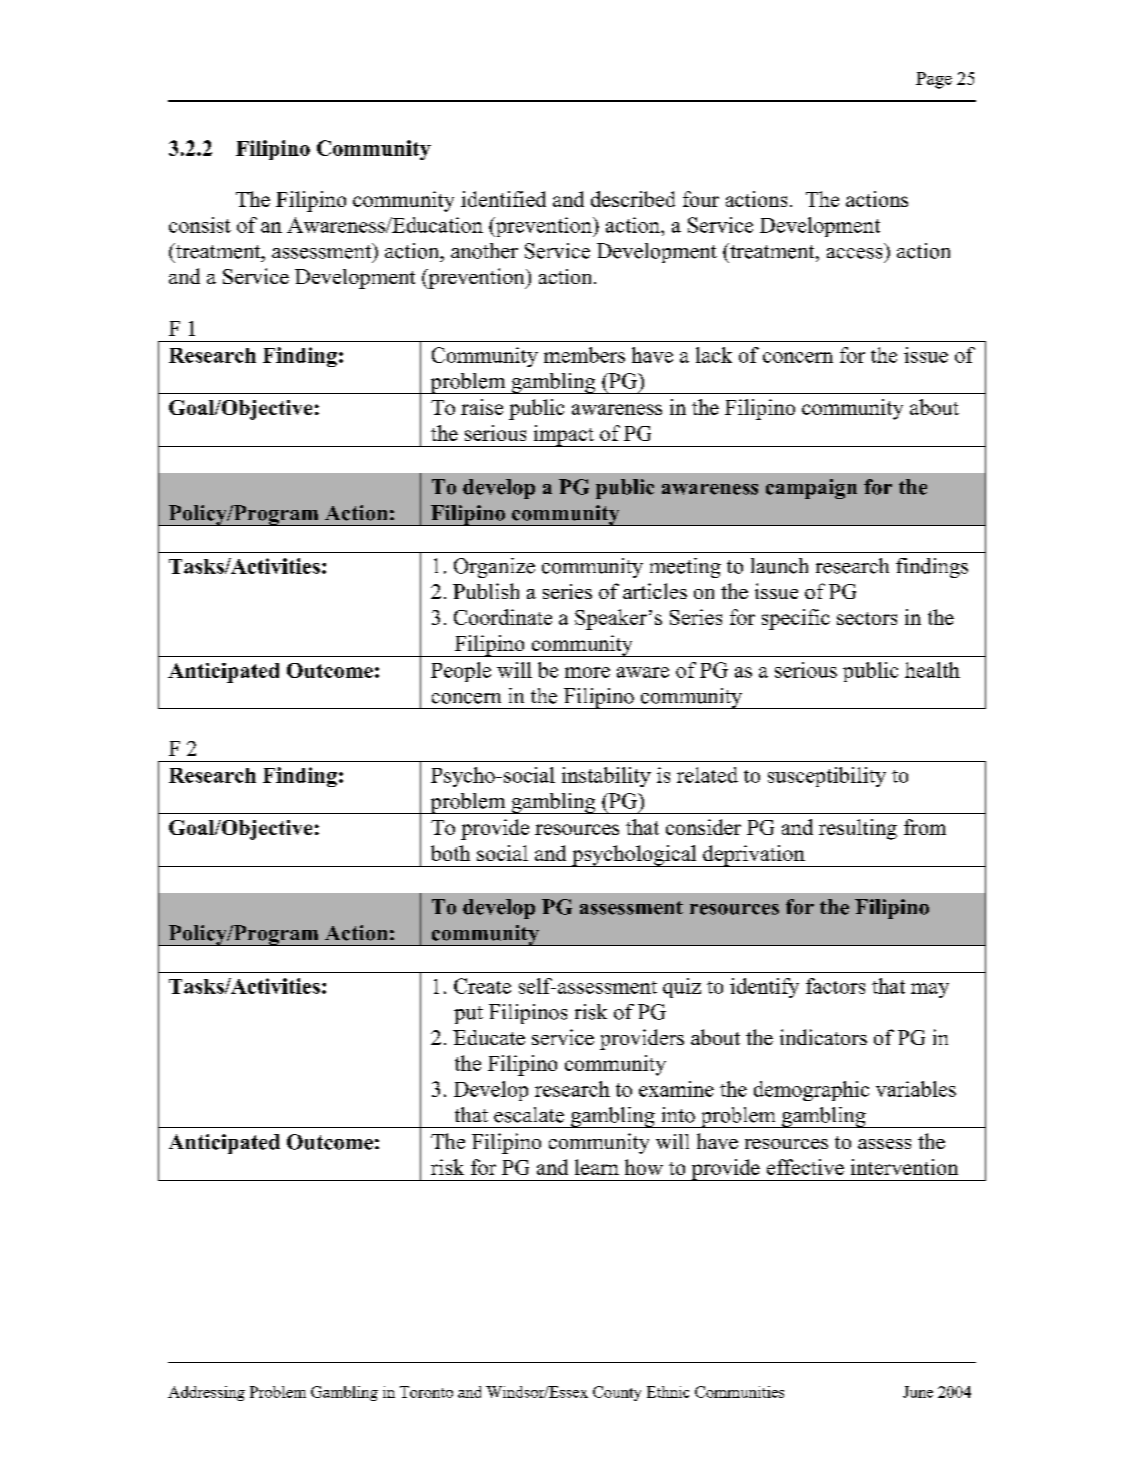 The image size is (1144, 1480). Describe the element at coordinates (503, 199) in the image. I see `identified` at that location.
